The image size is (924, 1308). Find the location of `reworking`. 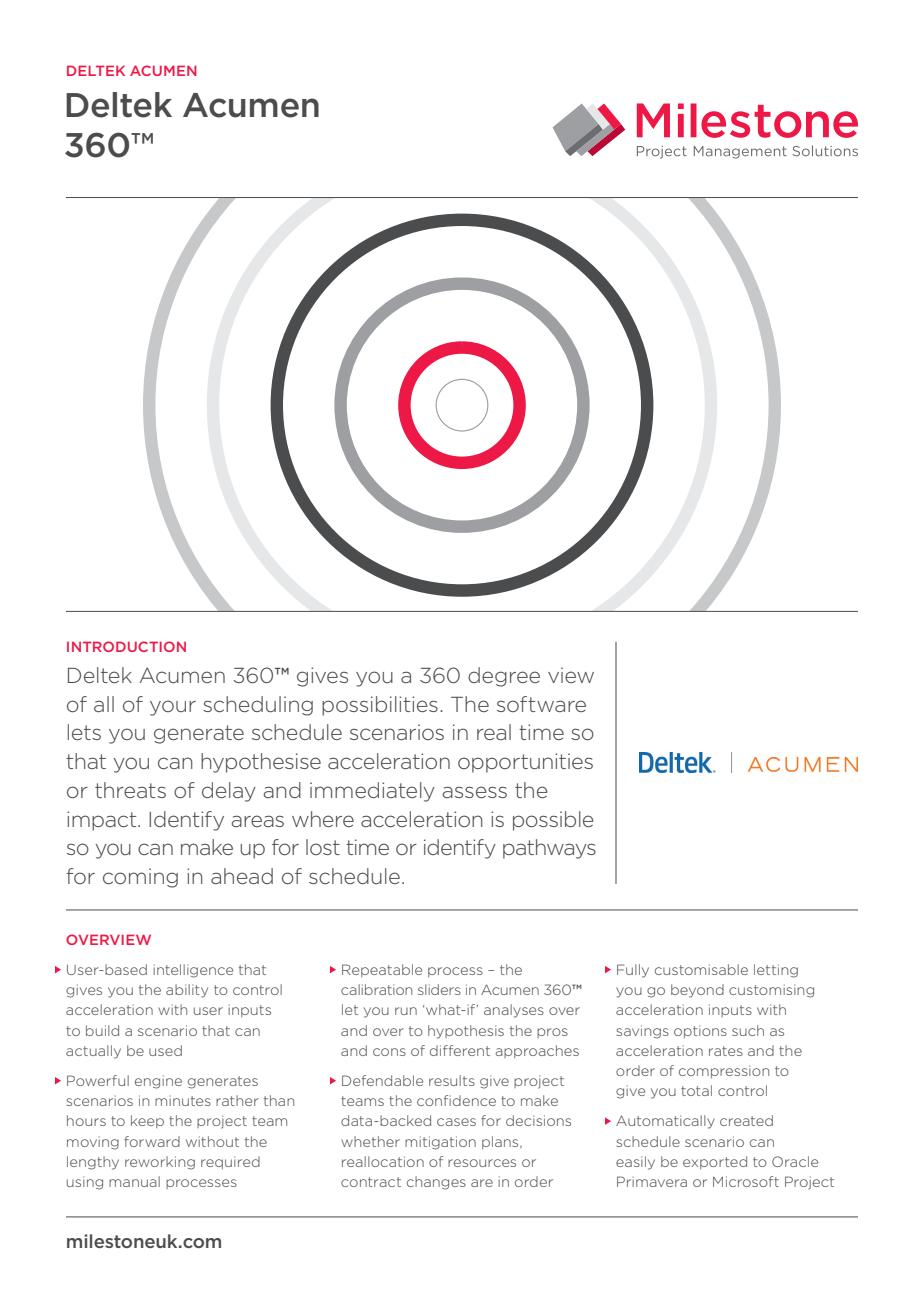

reworking is located at coordinates (160, 1163).
